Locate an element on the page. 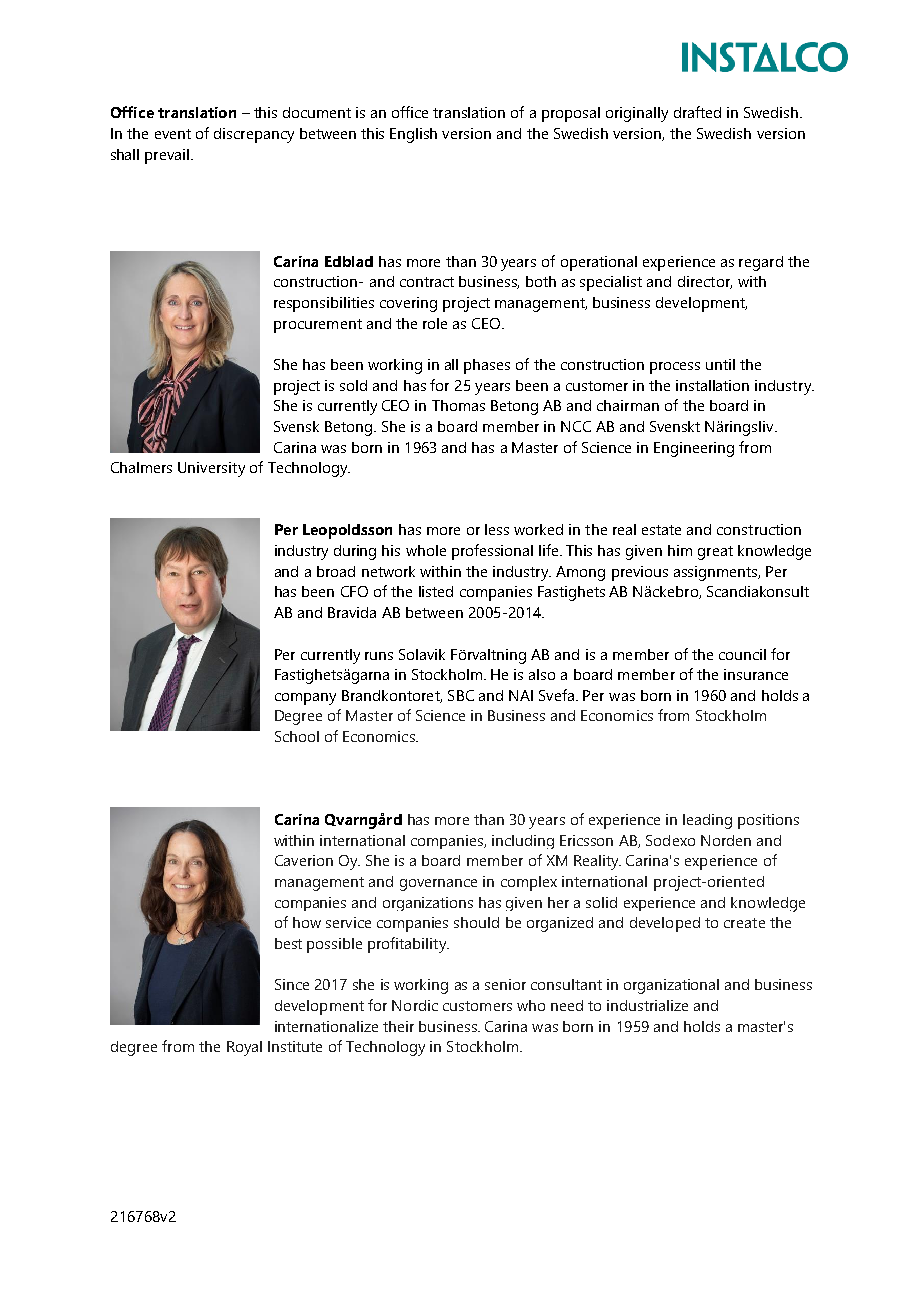 The width and height of the page is (924, 1309). English is located at coordinates (413, 135).
